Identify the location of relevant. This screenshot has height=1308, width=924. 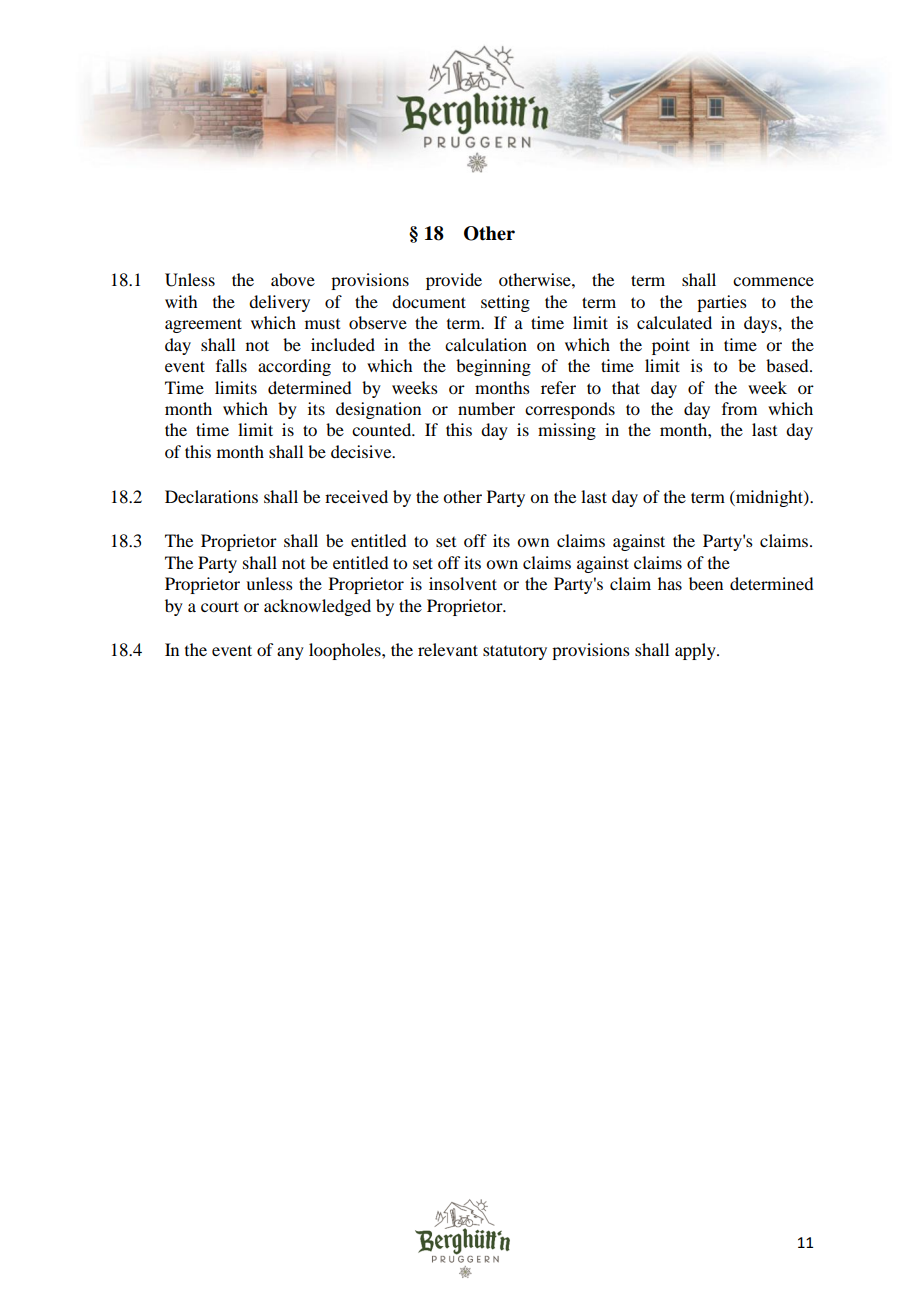
(448, 649).
